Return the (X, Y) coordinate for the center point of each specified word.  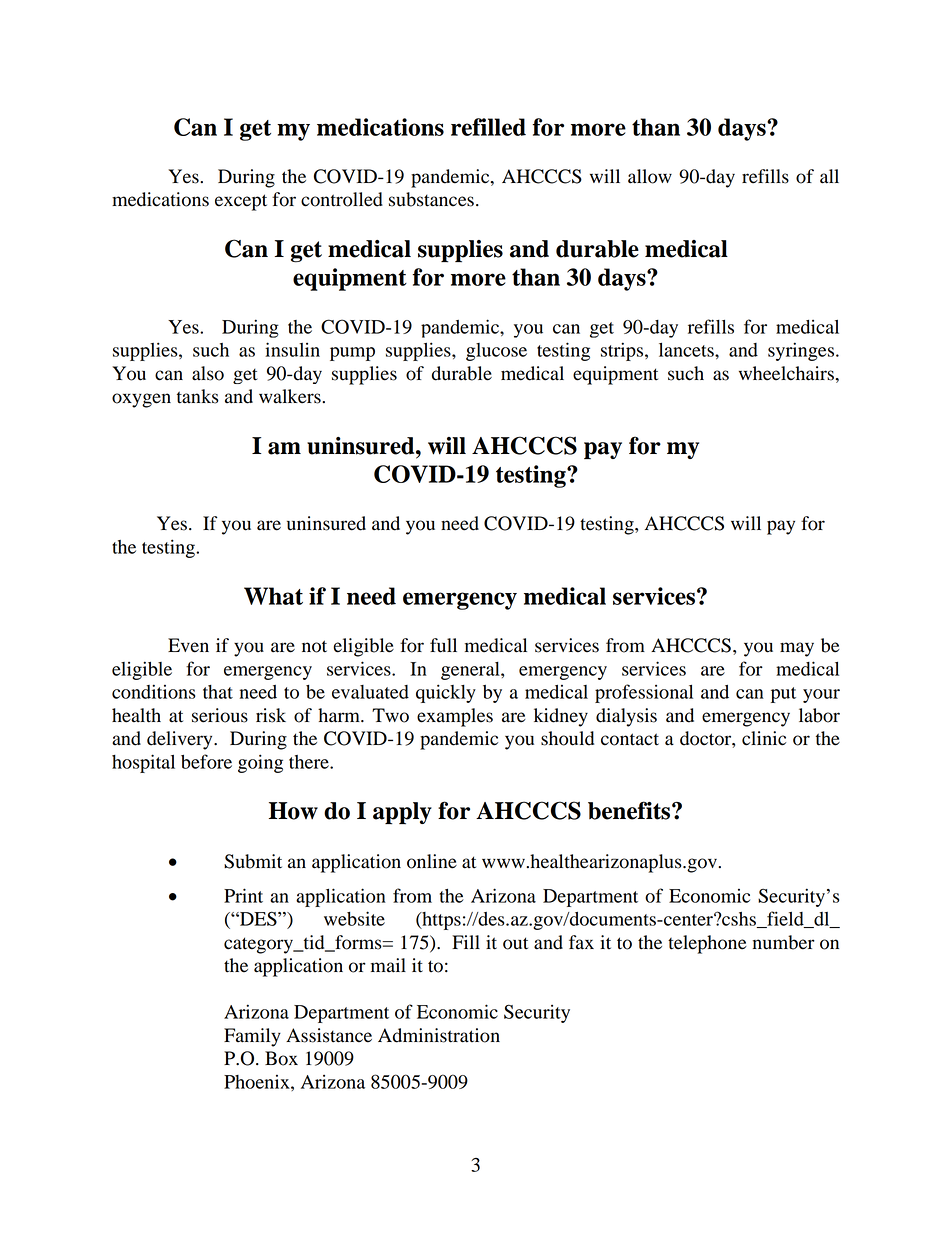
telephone (707, 944)
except (241, 202)
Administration (439, 1035)
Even (188, 645)
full (443, 645)
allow (650, 176)
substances (431, 199)
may (797, 649)
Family (252, 1037)
